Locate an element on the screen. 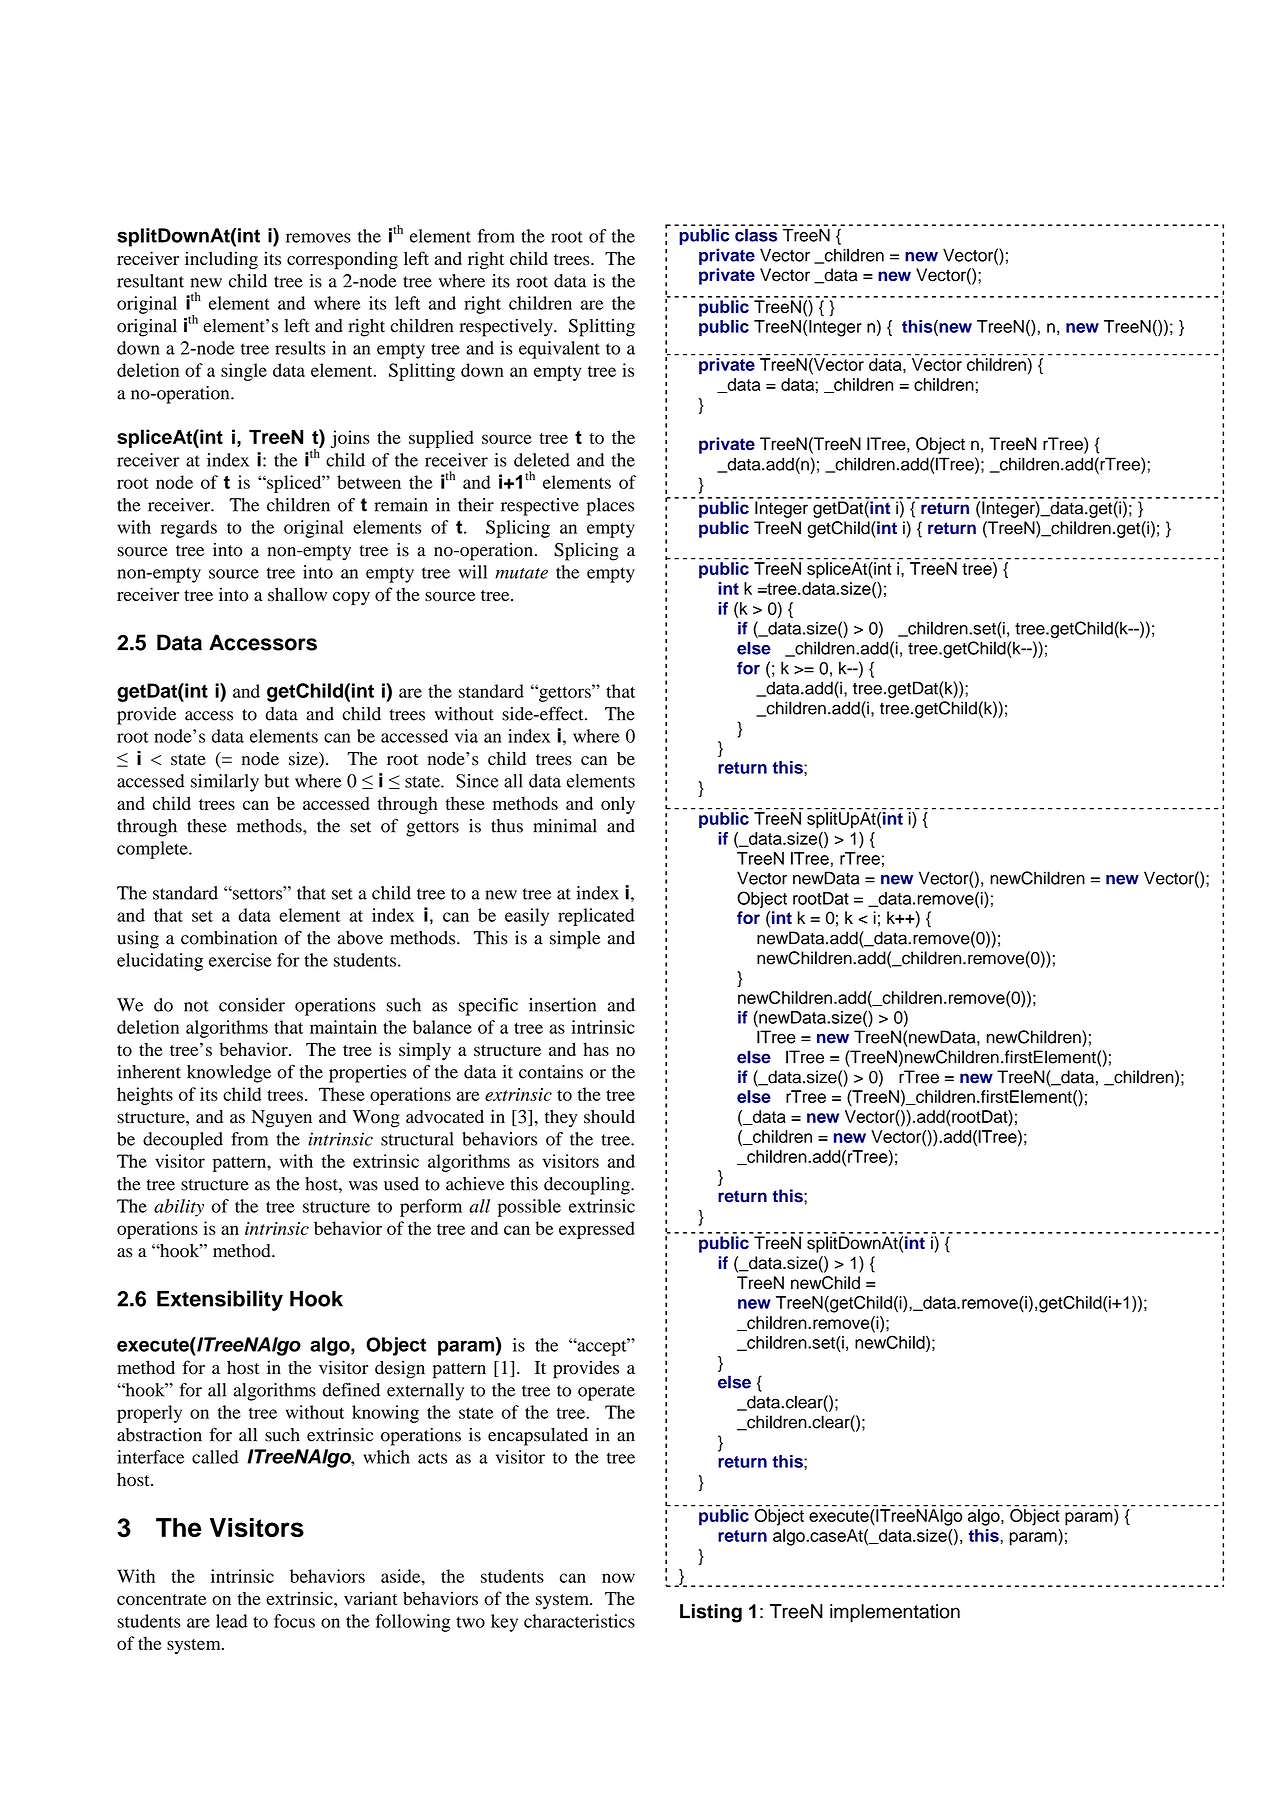  should is located at coordinates (609, 1117).
